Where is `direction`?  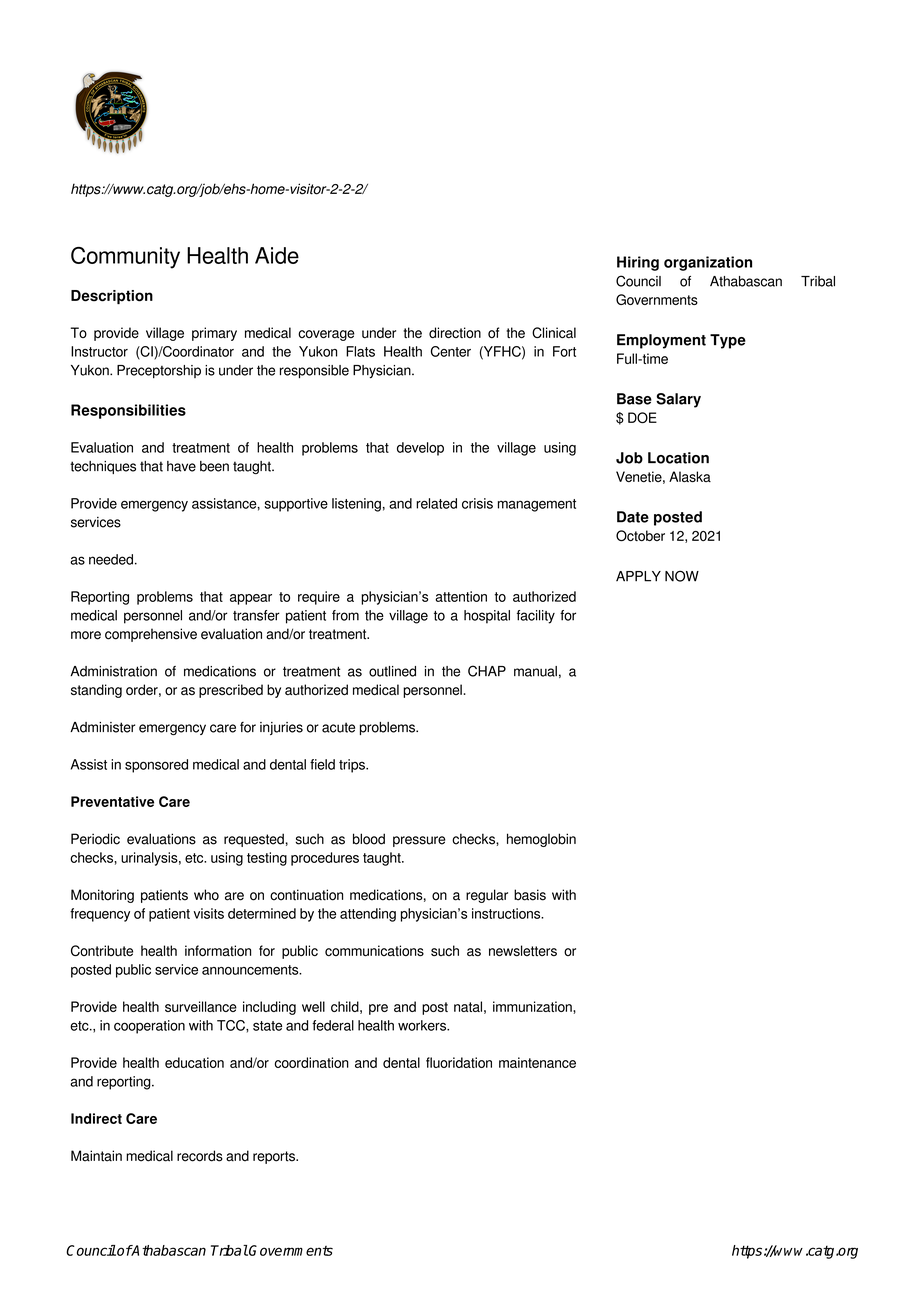 direction is located at coordinates (455, 332).
